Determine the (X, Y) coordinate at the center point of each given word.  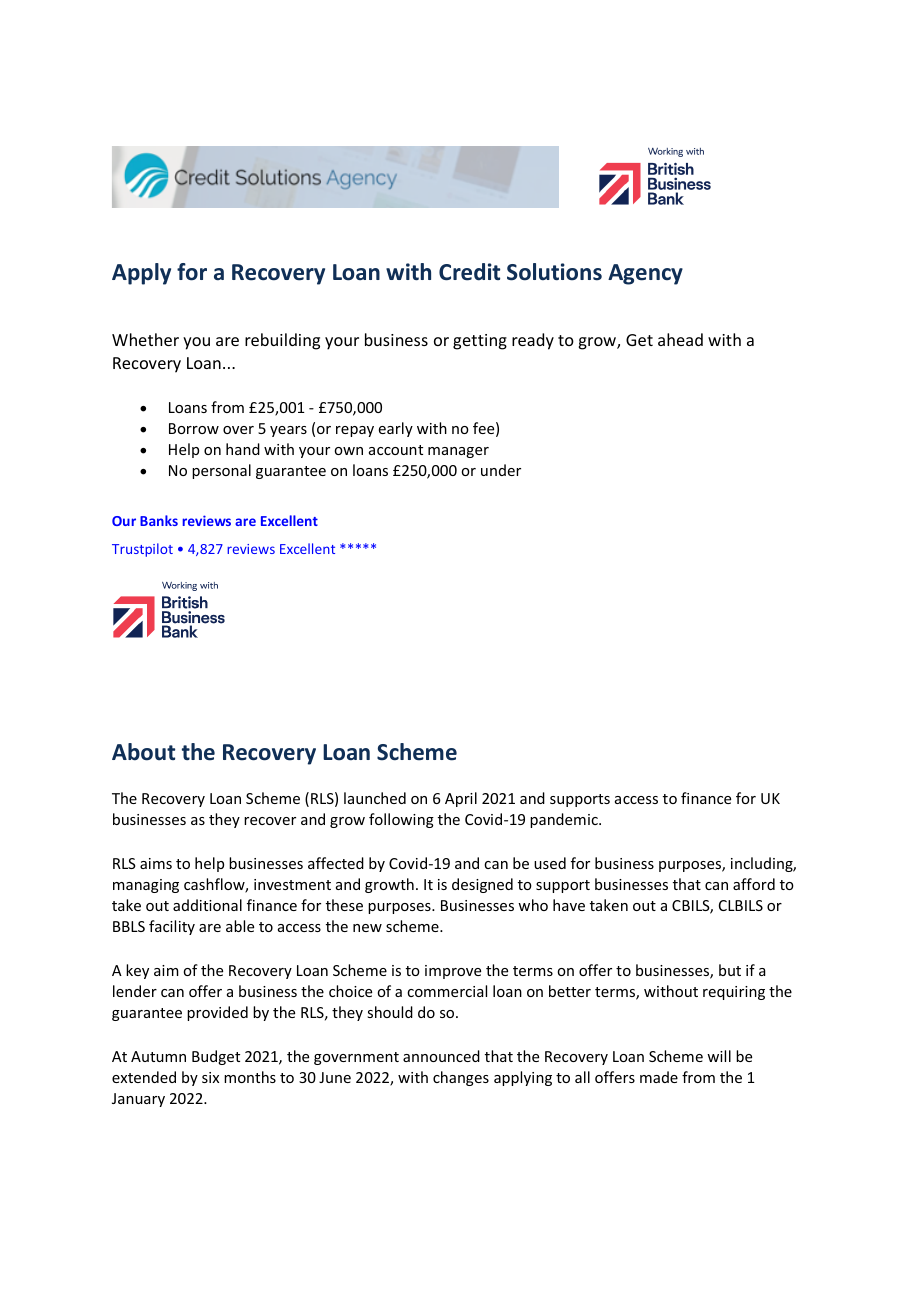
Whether (145, 339)
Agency (645, 274)
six (210, 1077)
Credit (469, 272)
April (461, 799)
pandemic (565, 820)
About (143, 752)
